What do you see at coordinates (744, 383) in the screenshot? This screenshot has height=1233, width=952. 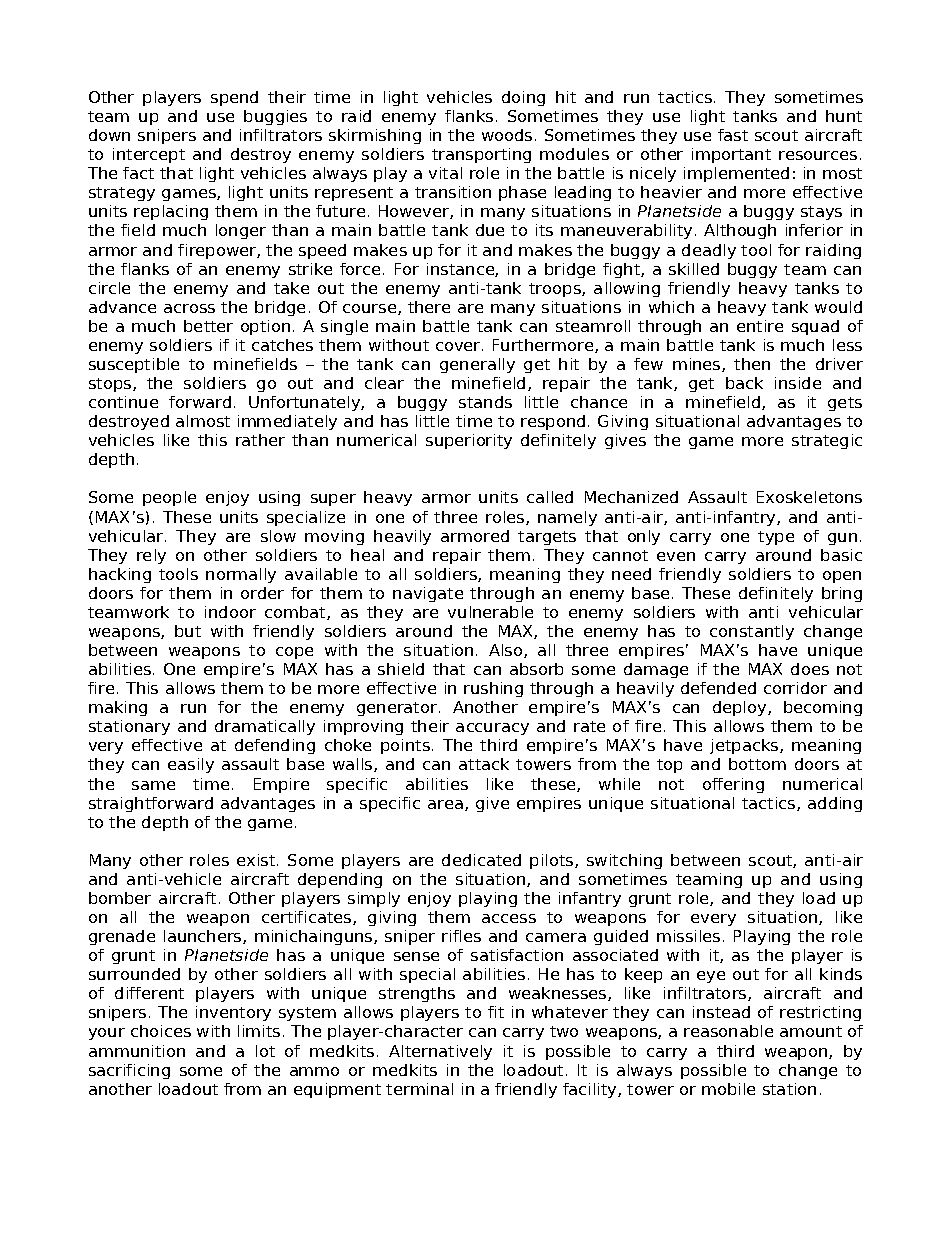 I see `back` at bounding box center [744, 383].
